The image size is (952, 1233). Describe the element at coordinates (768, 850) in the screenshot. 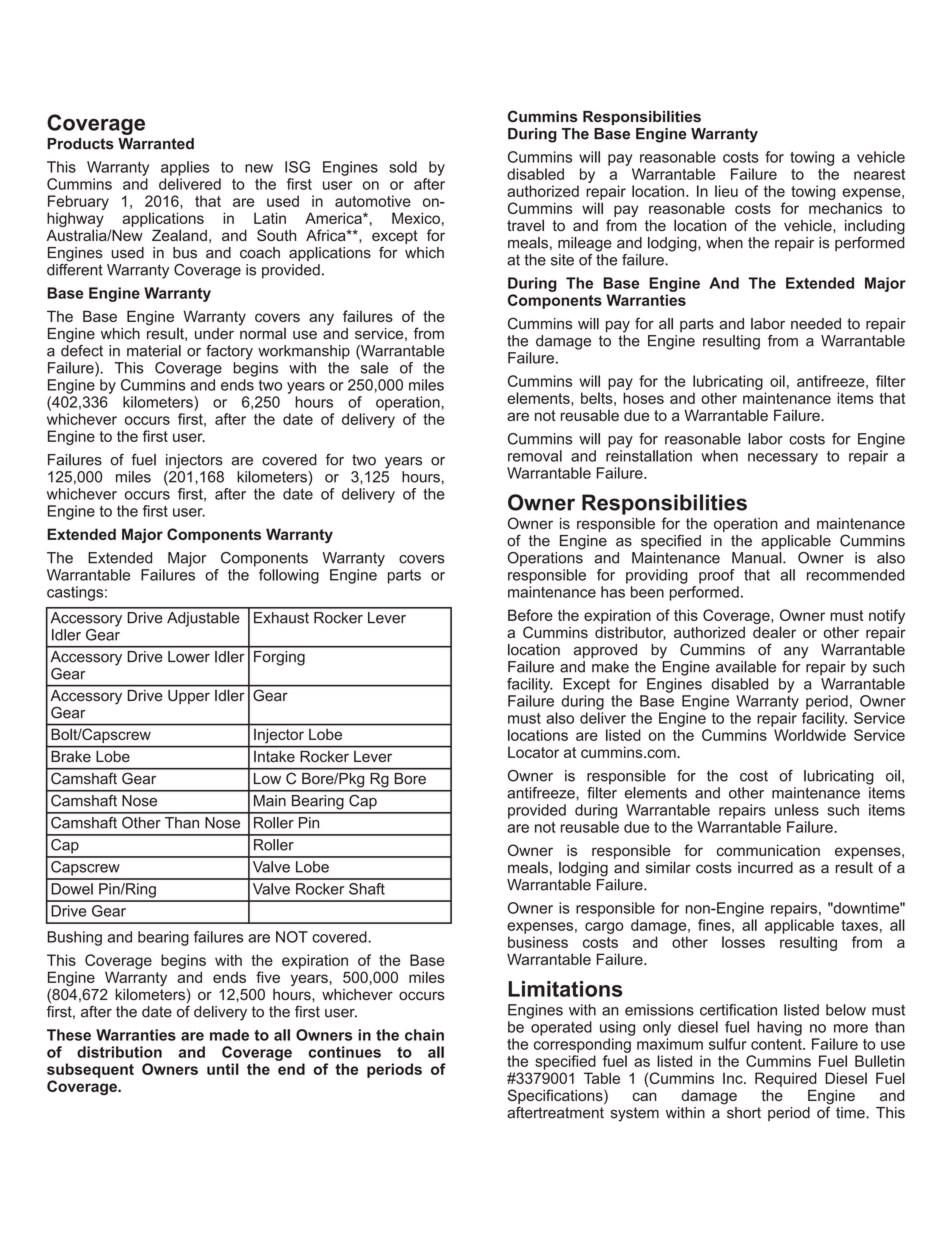

I see `communication` at that location.
